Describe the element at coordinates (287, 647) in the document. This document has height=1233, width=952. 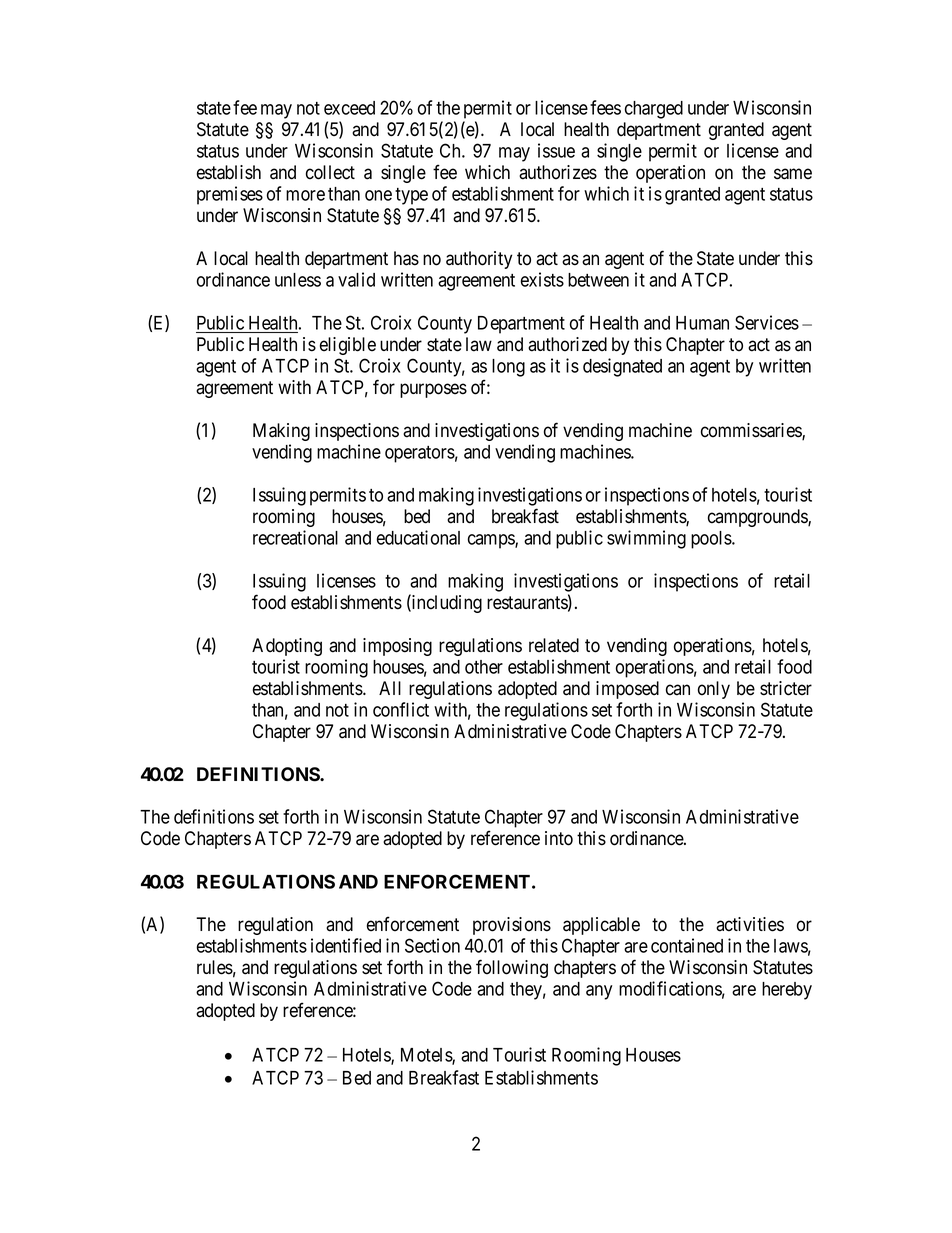
I see `Adopting` at that location.
